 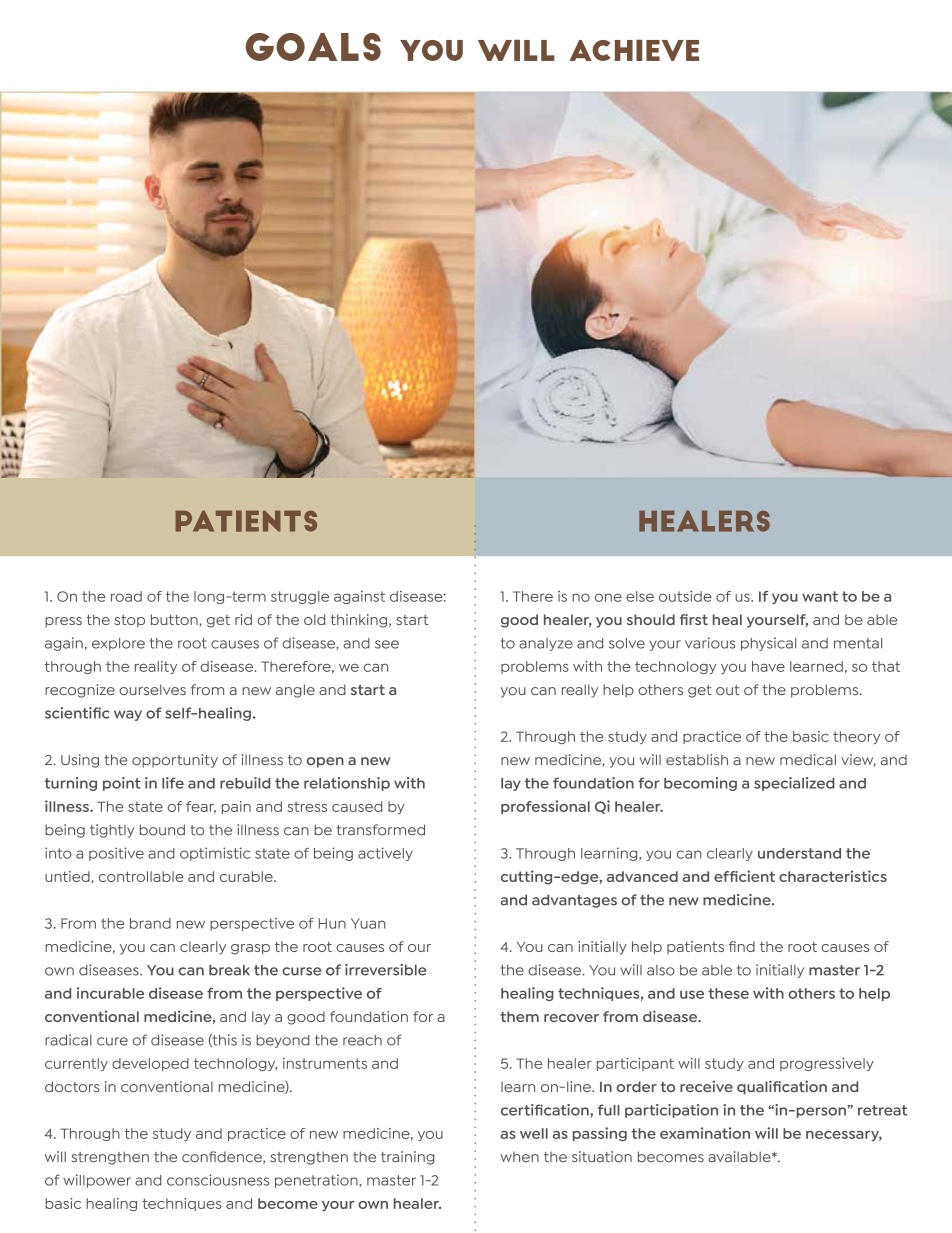 What do you see at coordinates (128, 715) in the image?
I see `way` at bounding box center [128, 715].
